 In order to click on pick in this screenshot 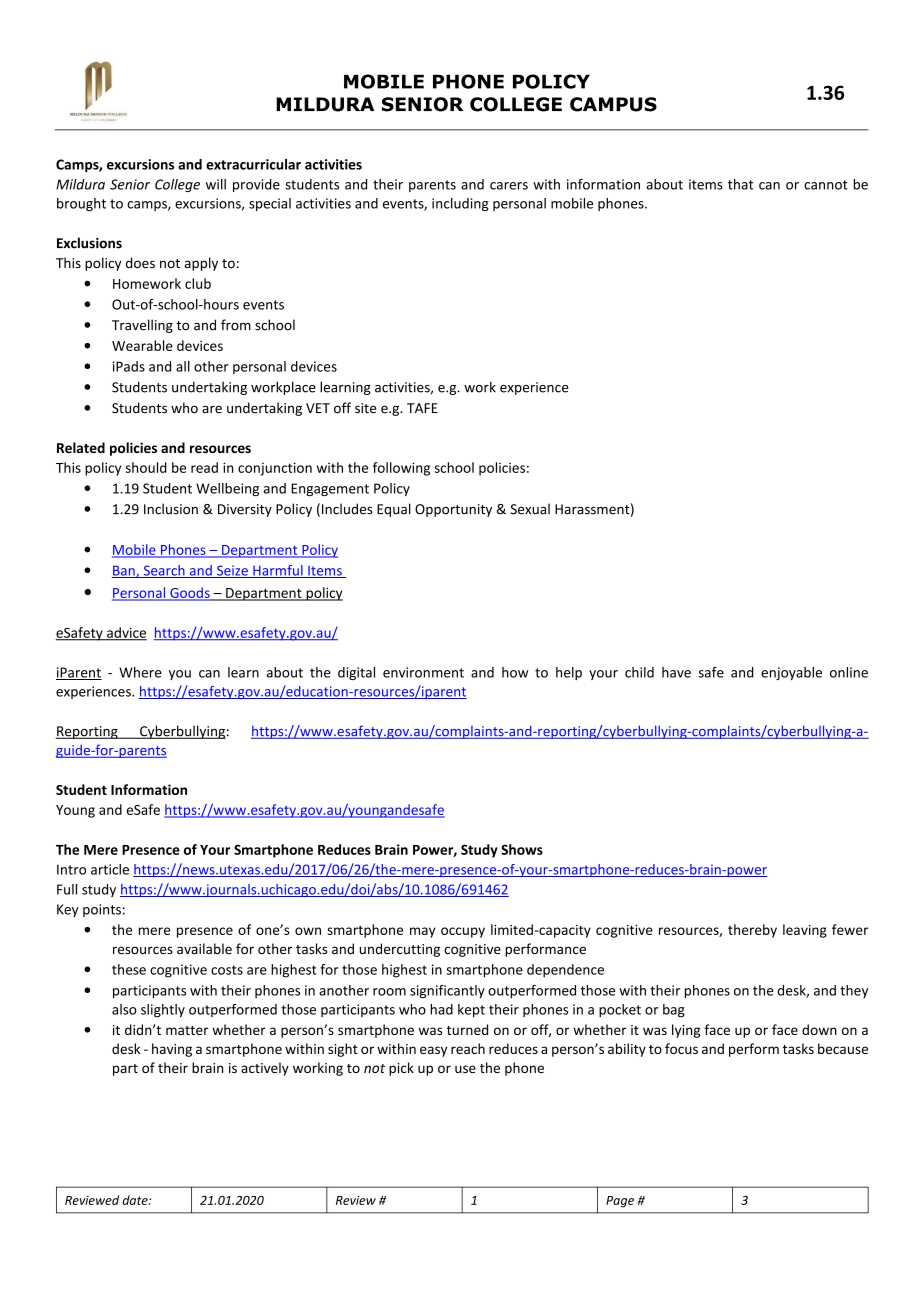, I will do `click(401, 1069)`.
